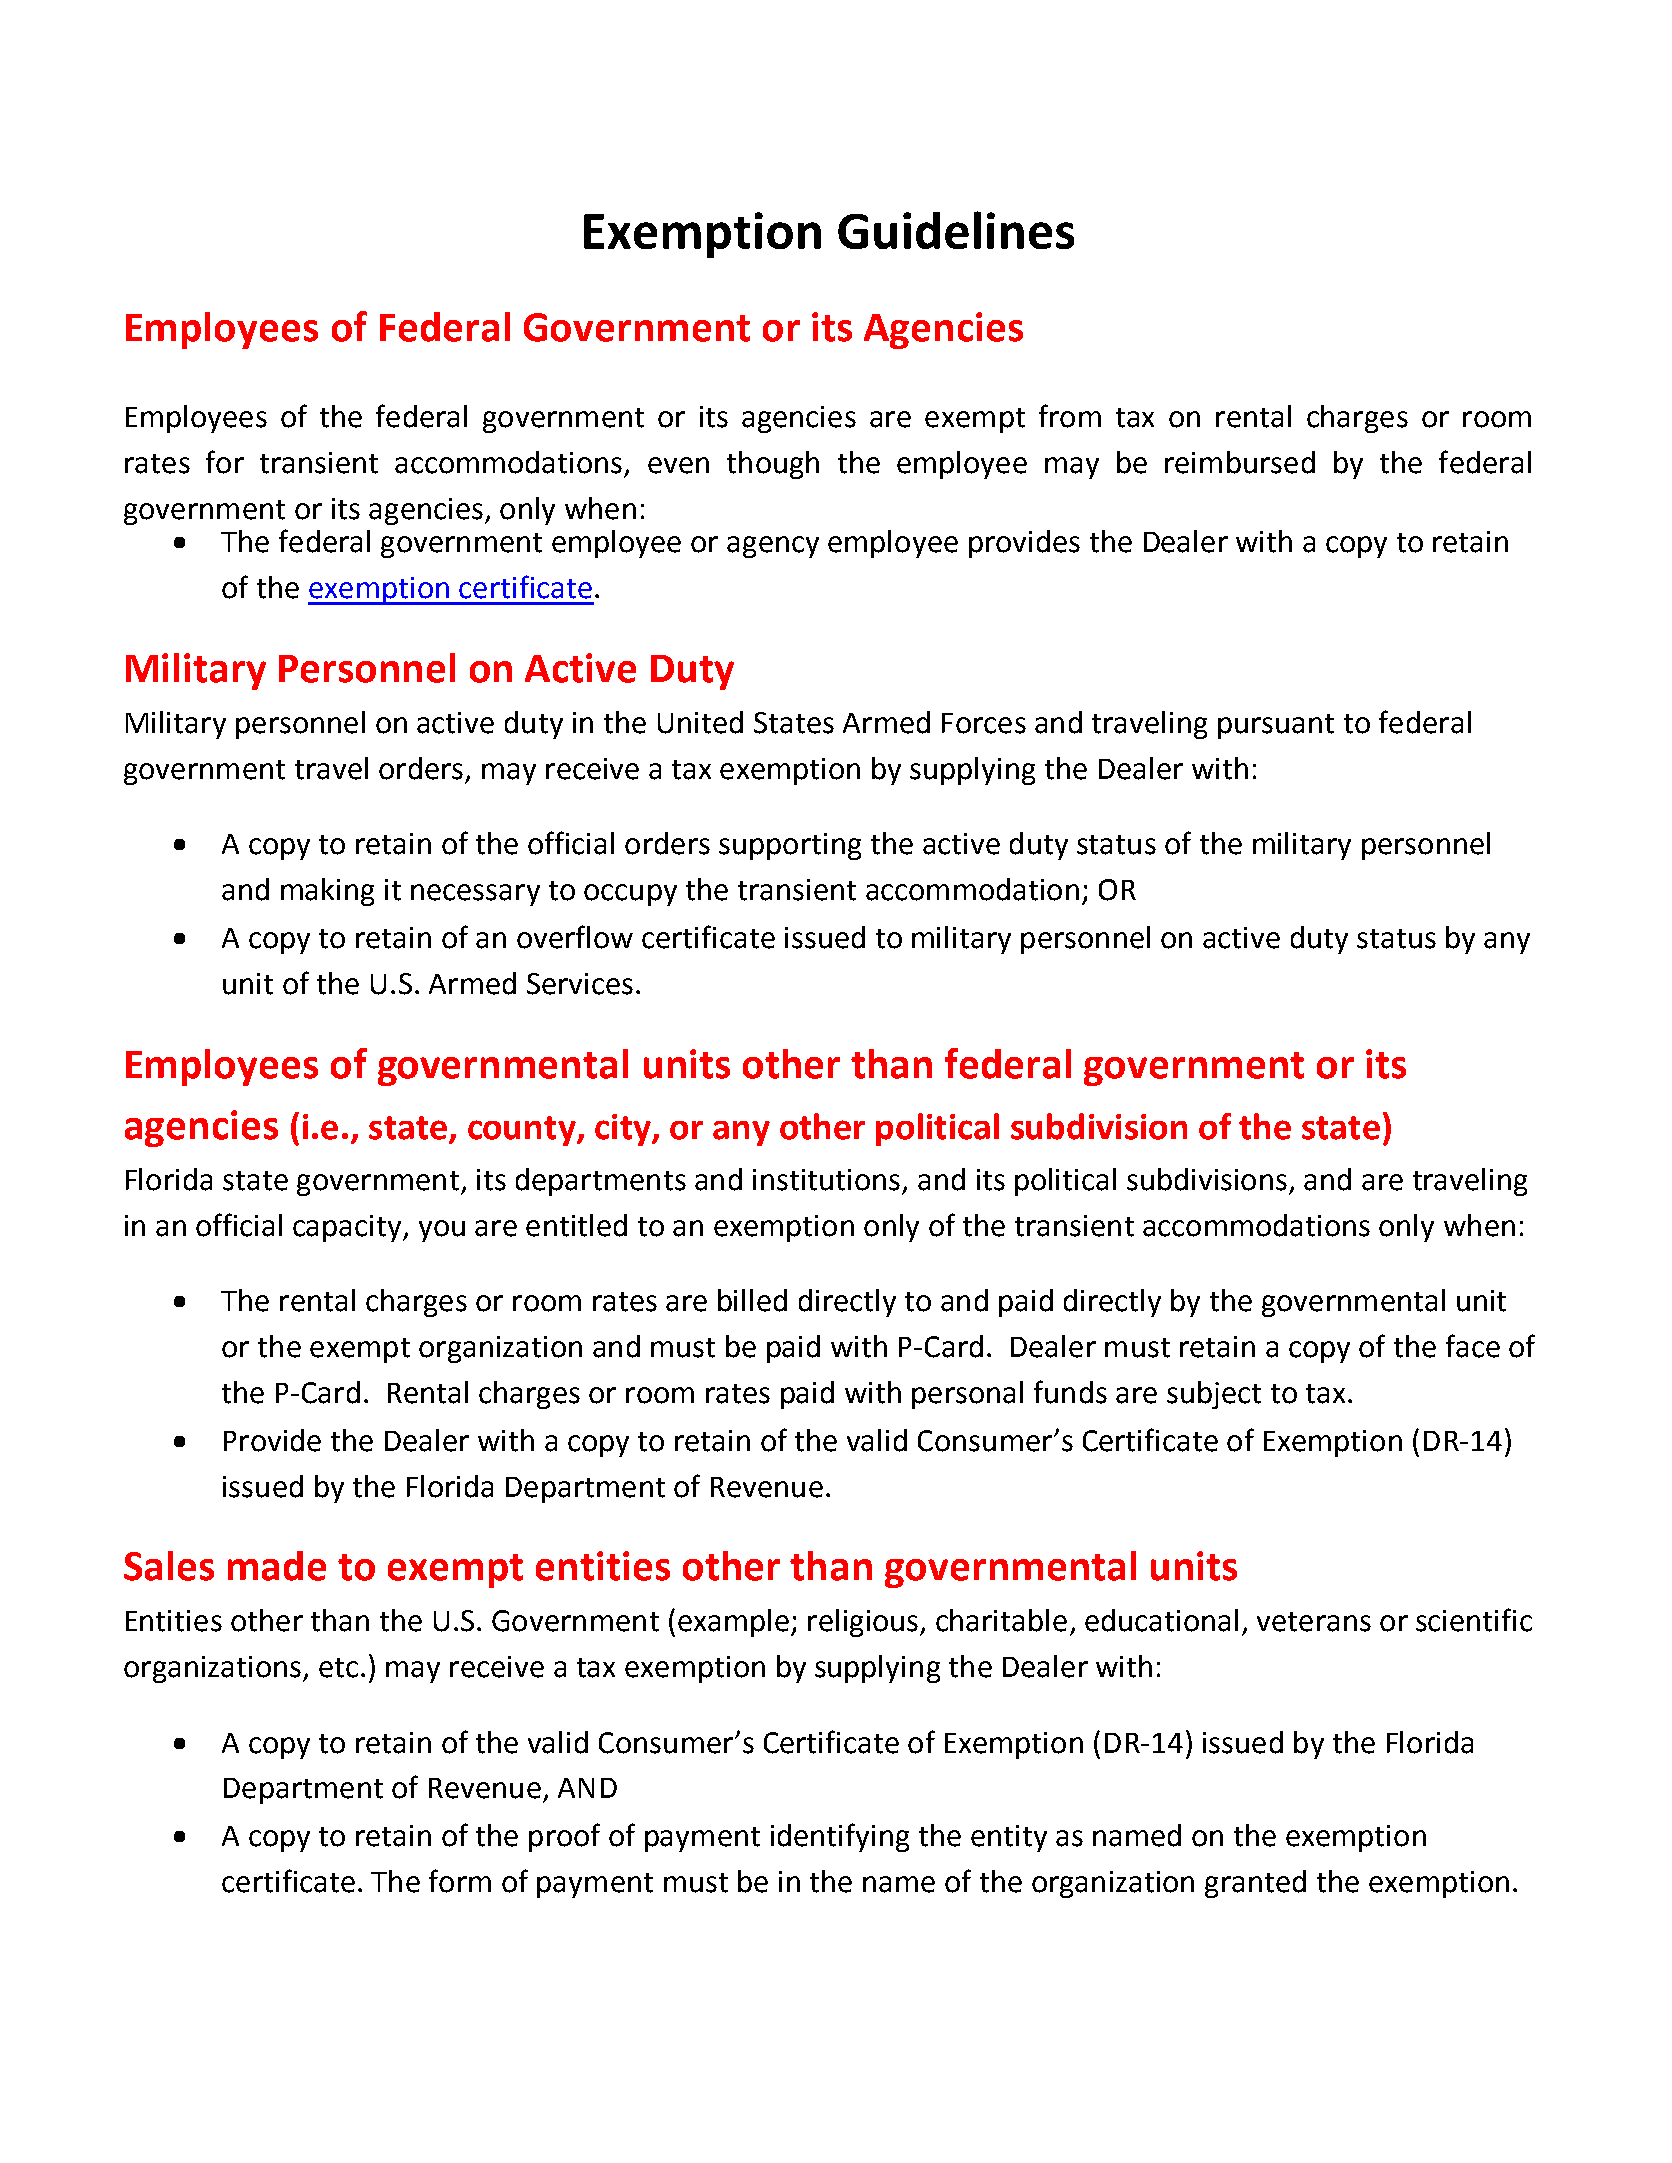 The height and width of the page is (2163, 1672). I want to click on Guidelines, so click(956, 230).
